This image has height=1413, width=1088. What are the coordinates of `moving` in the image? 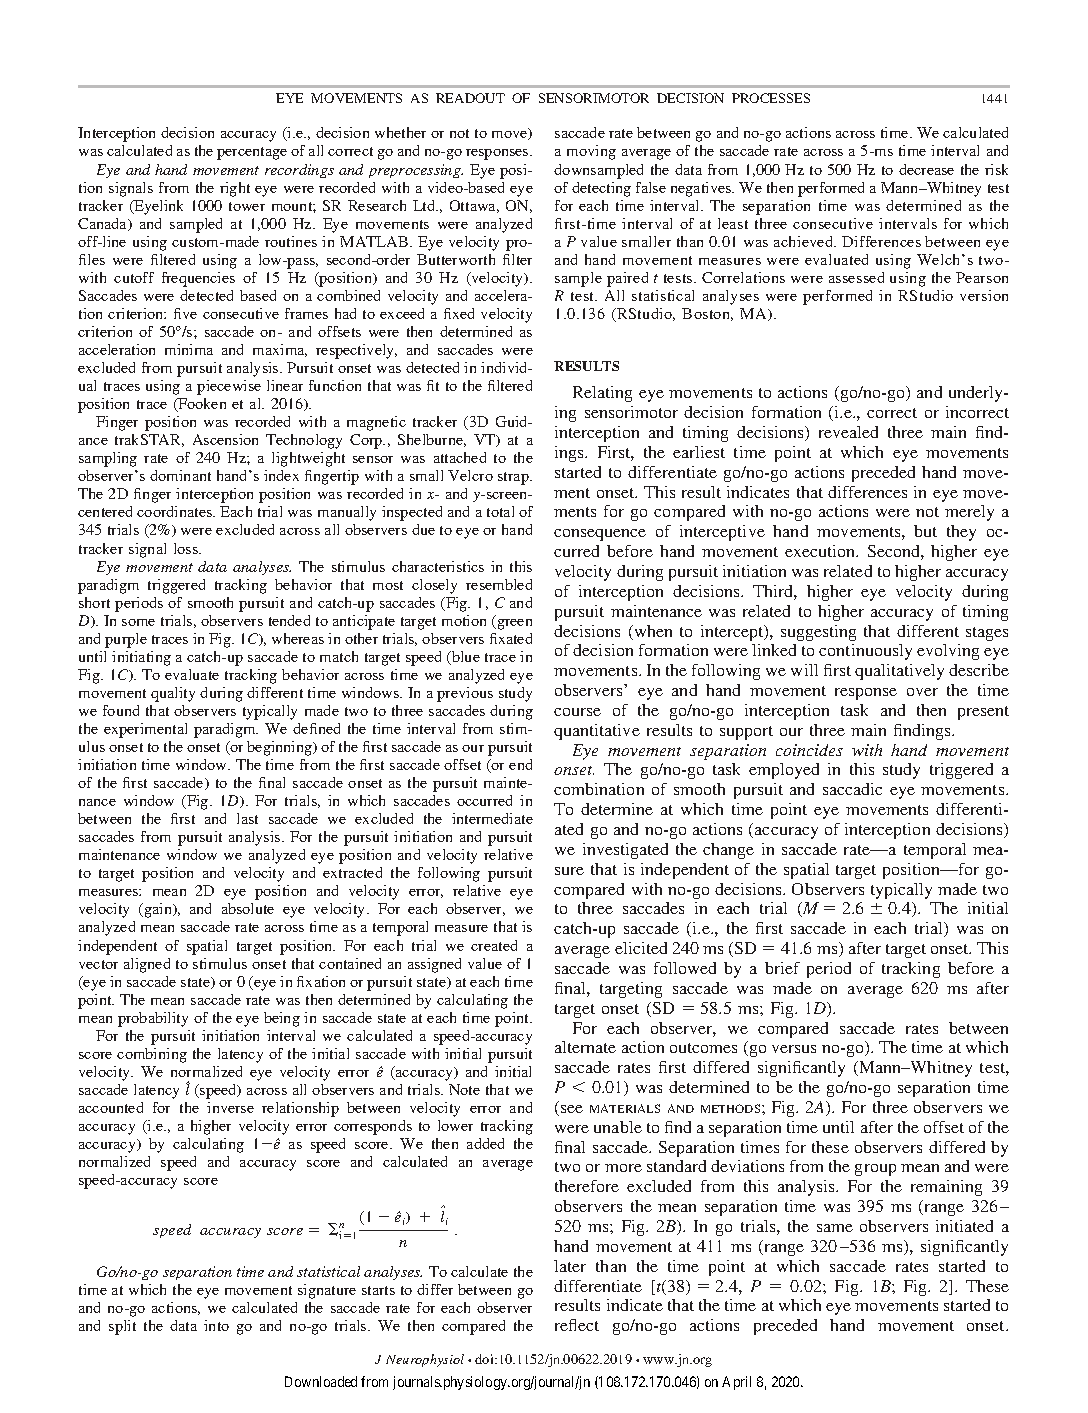 It's located at (591, 152).
